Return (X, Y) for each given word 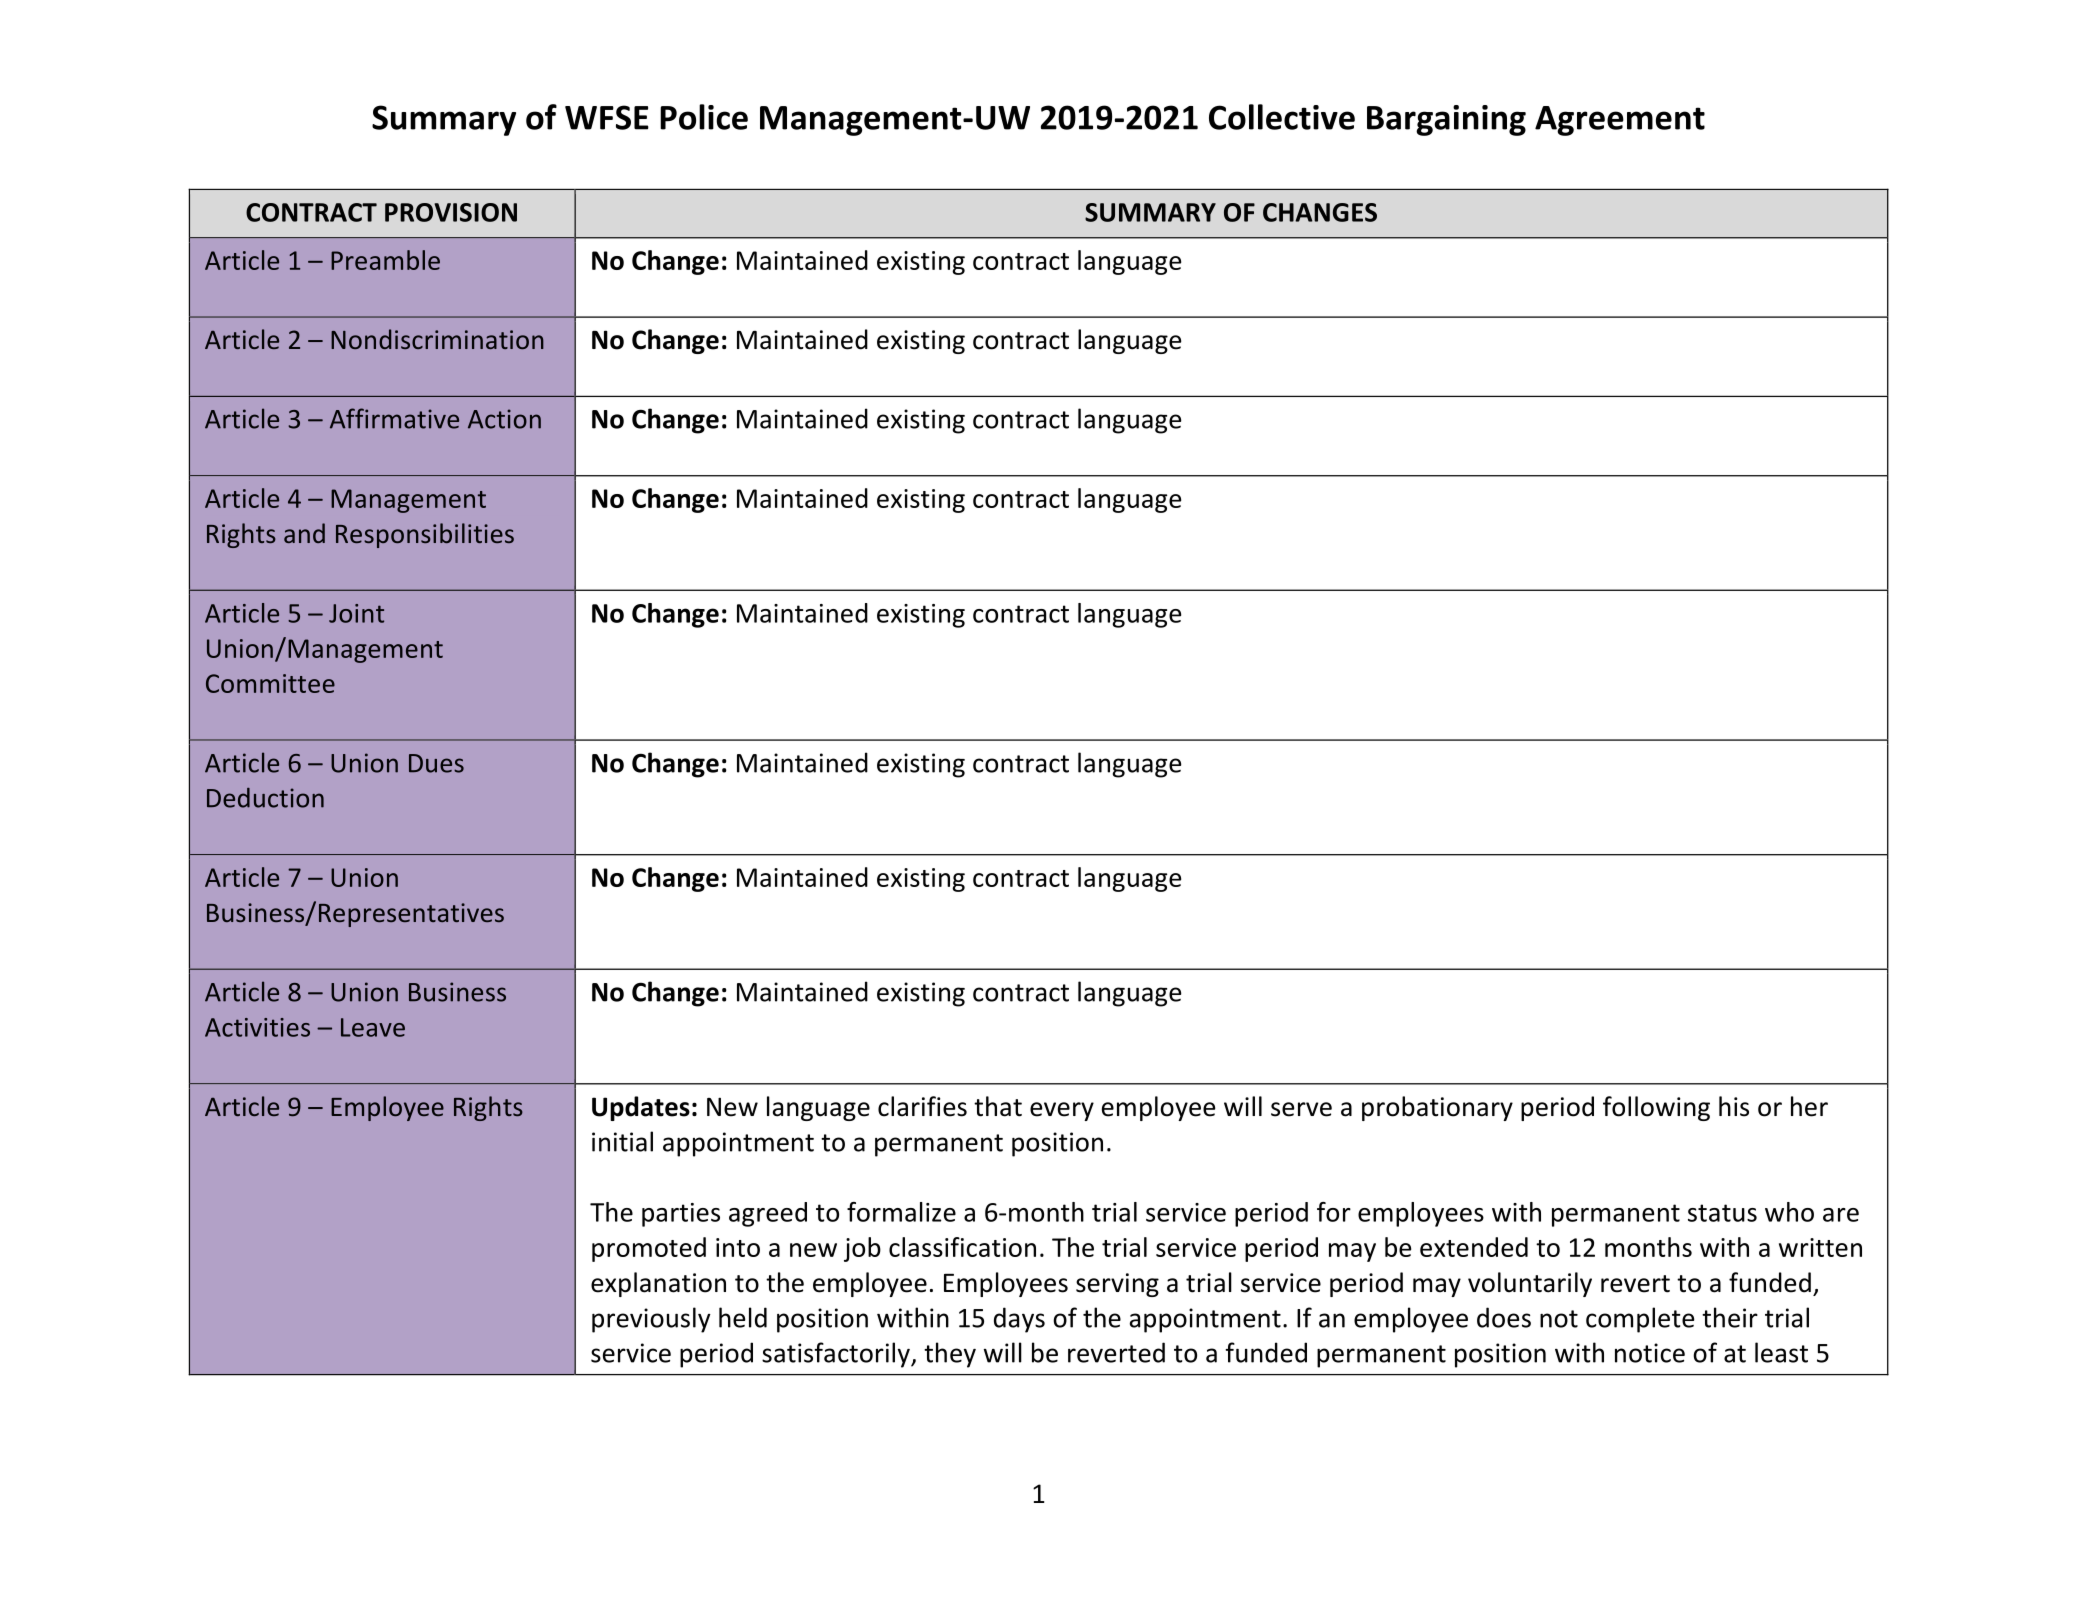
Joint (356, 613)
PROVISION (451, 212)
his (1734, 1106)
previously (651, 1320)
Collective (1282, 117)
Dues (436, 763)
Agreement (1620, 121)
